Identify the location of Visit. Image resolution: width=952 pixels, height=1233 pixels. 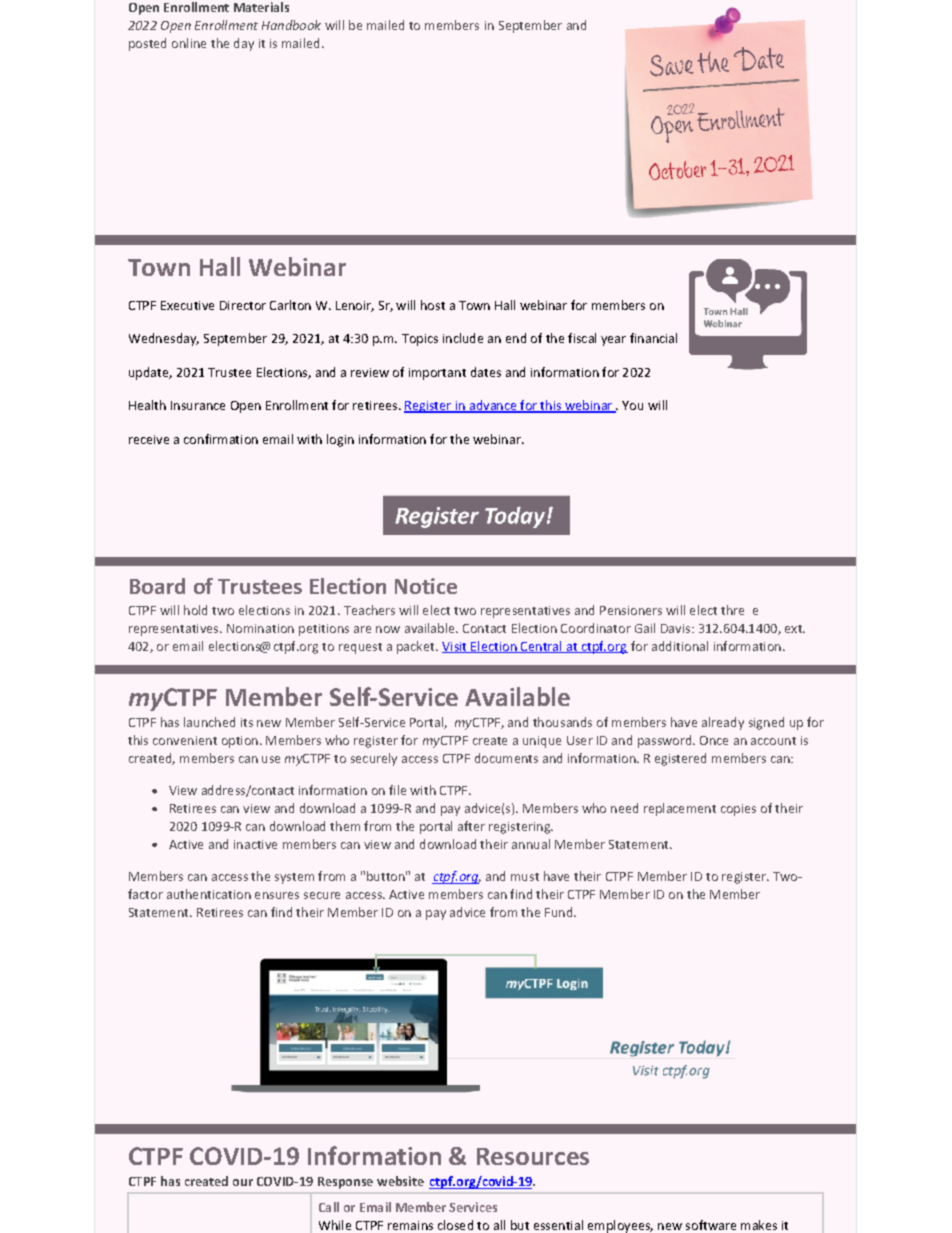
(455, 647).
